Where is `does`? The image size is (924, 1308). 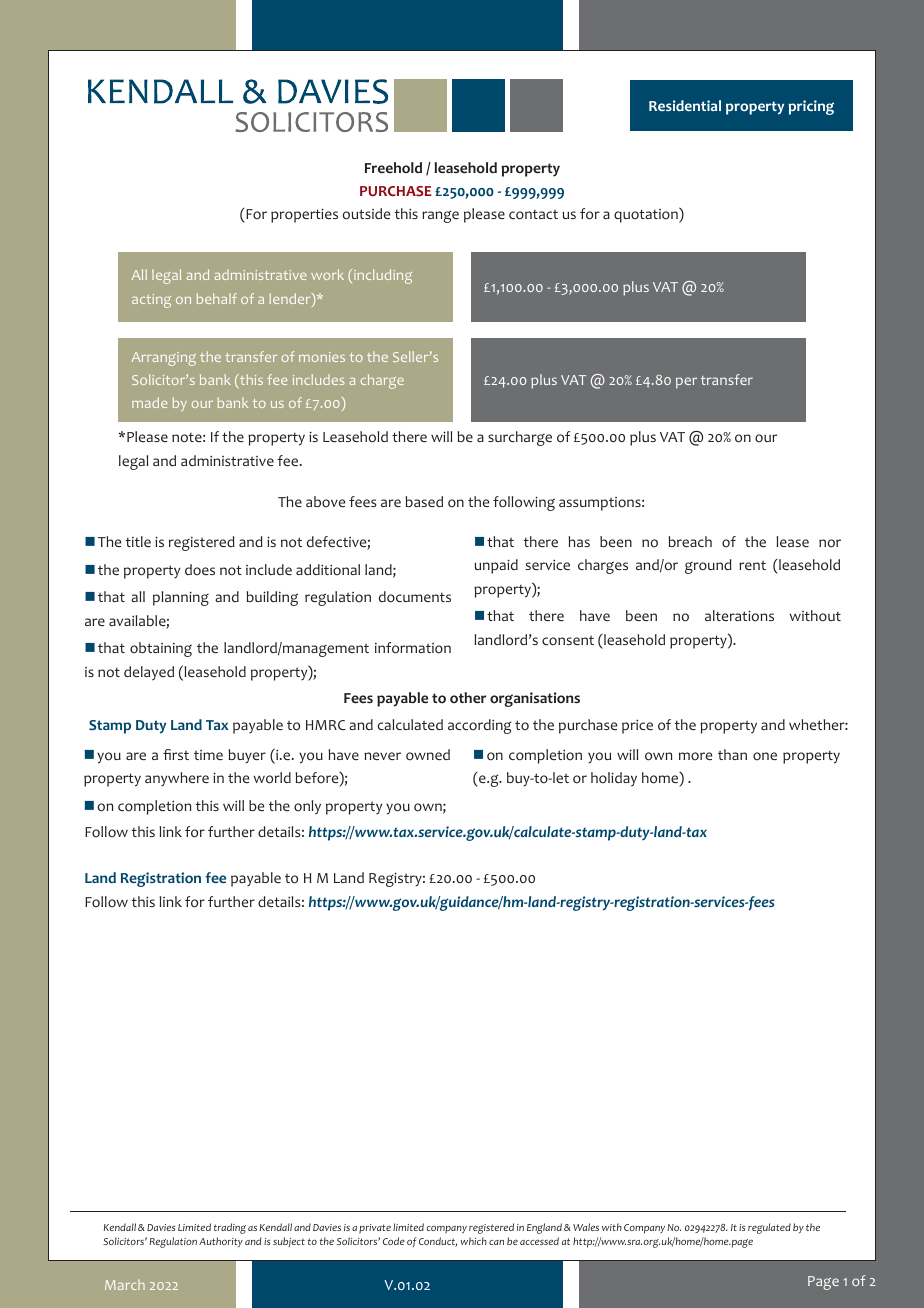 does is located at coordinates (200, 570).
